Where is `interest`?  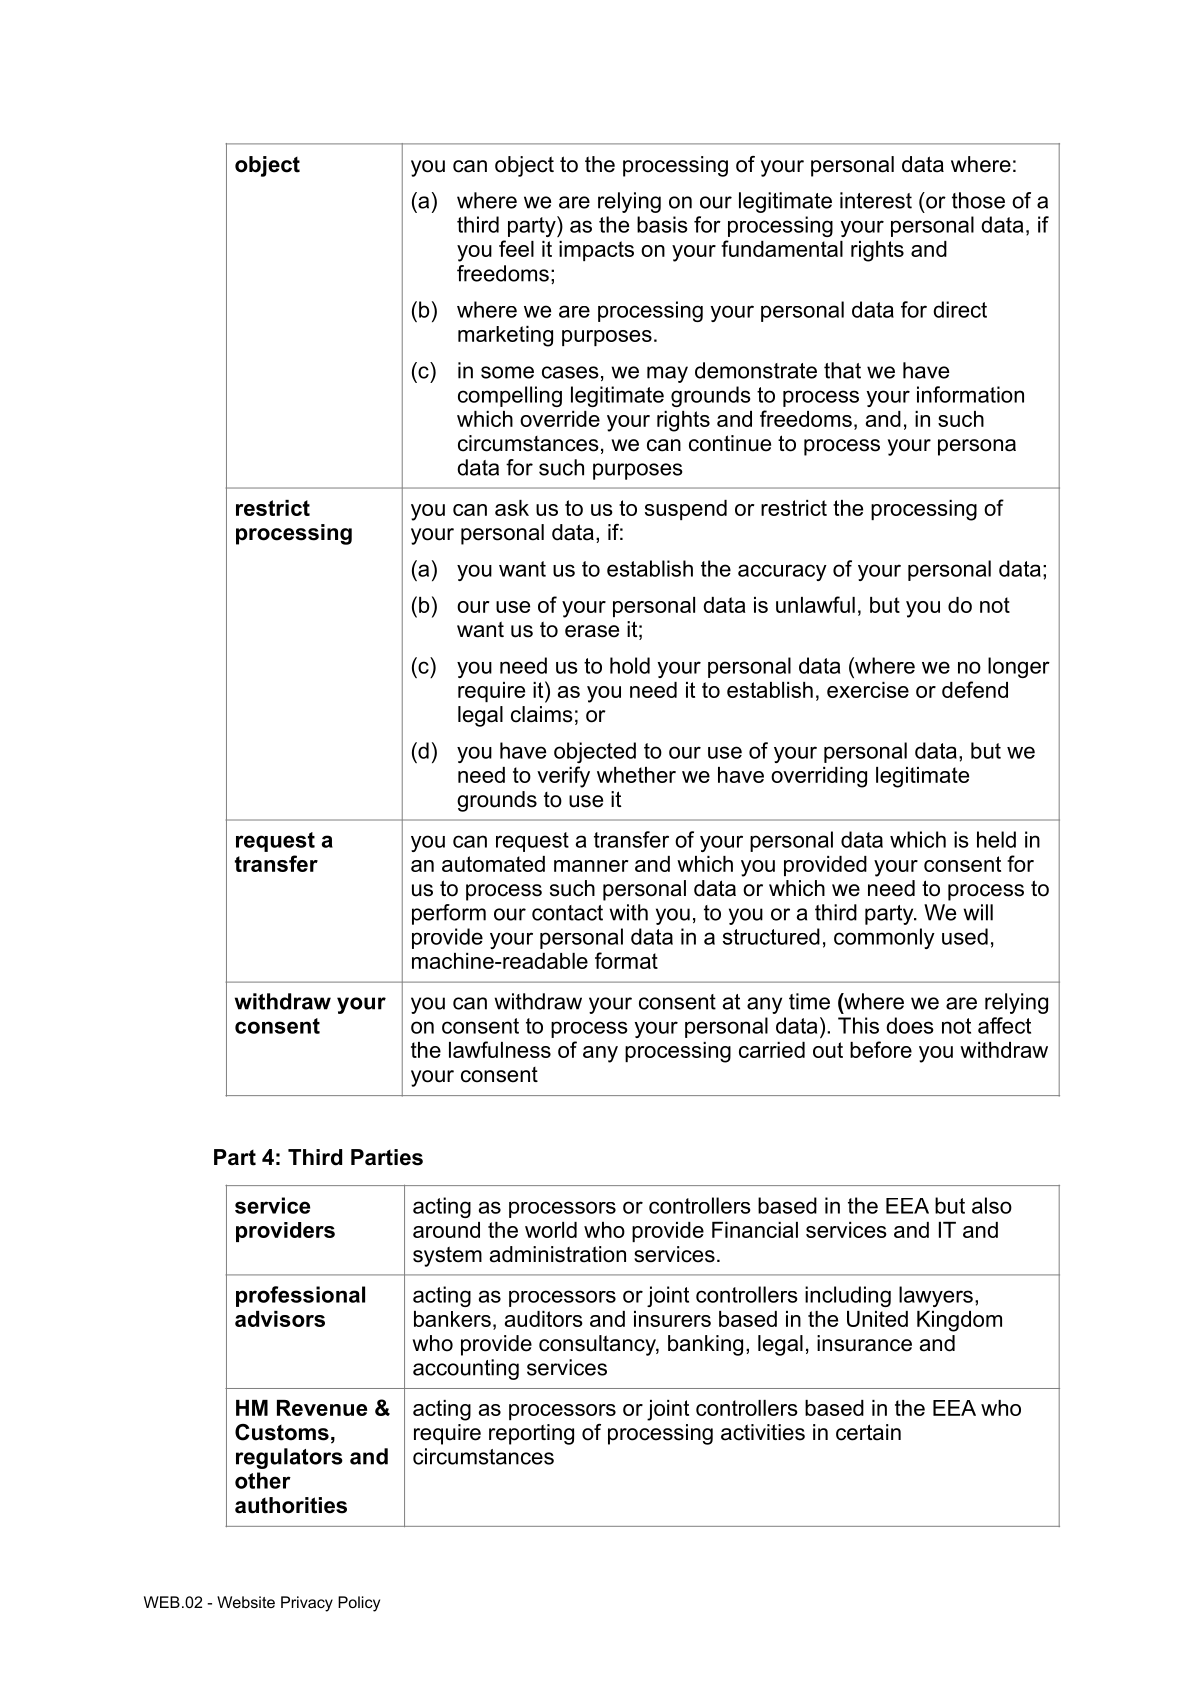 interest is located at coordinates (876, 200).
